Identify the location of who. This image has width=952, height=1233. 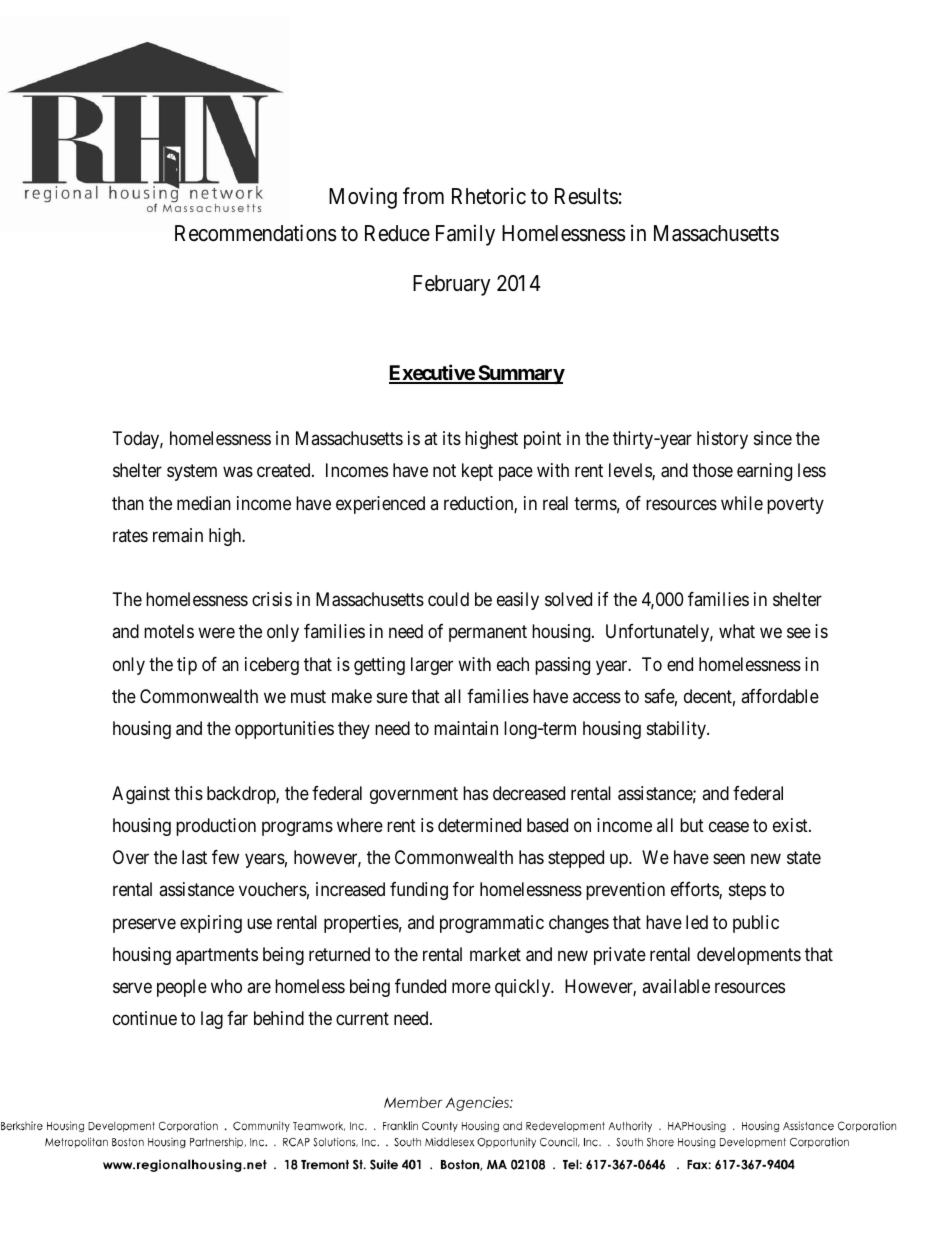
(226, 986).
